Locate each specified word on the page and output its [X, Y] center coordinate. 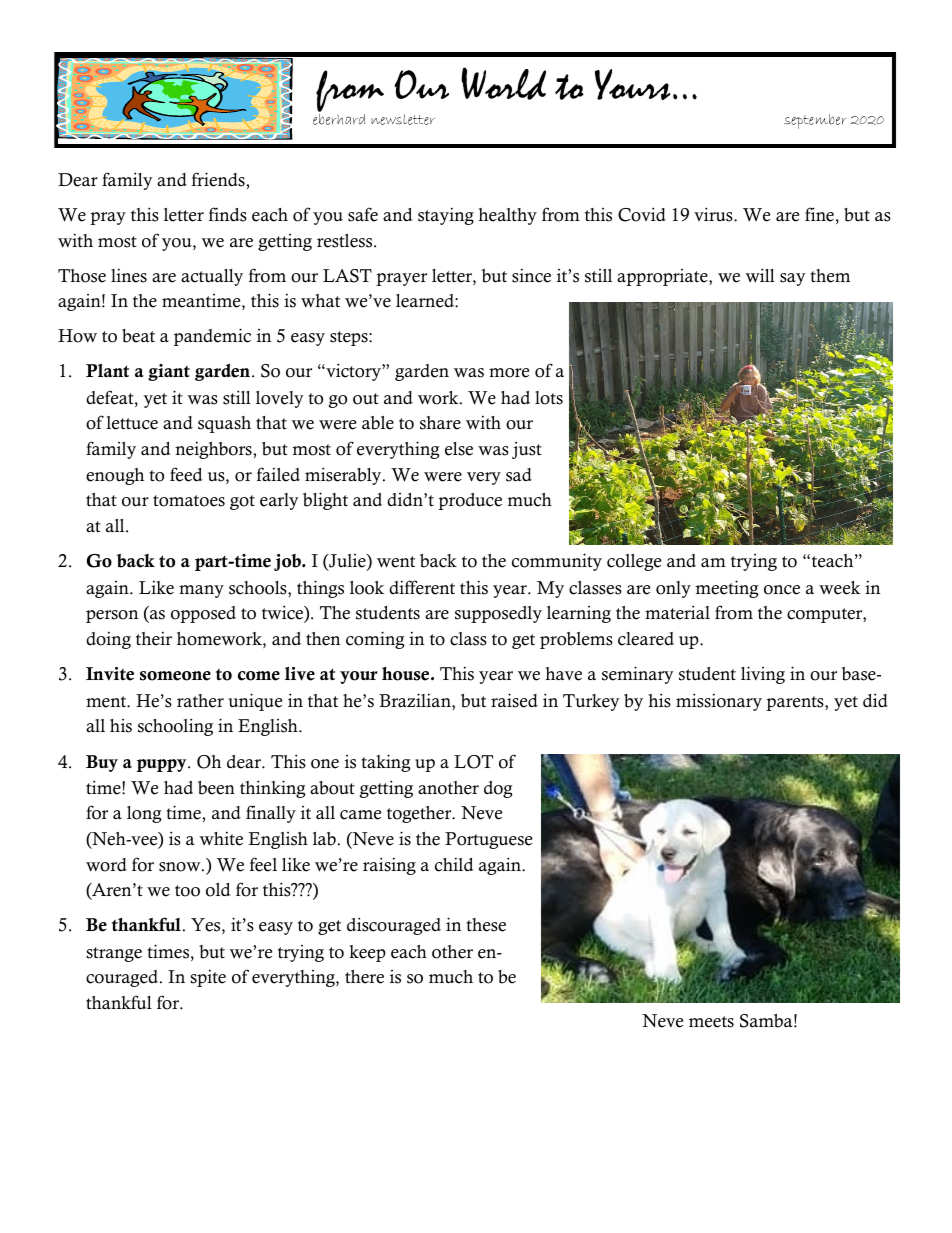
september [815, 121]
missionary [719, 702]
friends [219, 179]
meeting [726, 589]
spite [208, 978]
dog [498, 789]
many [201, 591]
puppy [163, 765]
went [396, 562]
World [503, 83]
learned [426, 301]
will [760, 275]
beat [138, 336]
